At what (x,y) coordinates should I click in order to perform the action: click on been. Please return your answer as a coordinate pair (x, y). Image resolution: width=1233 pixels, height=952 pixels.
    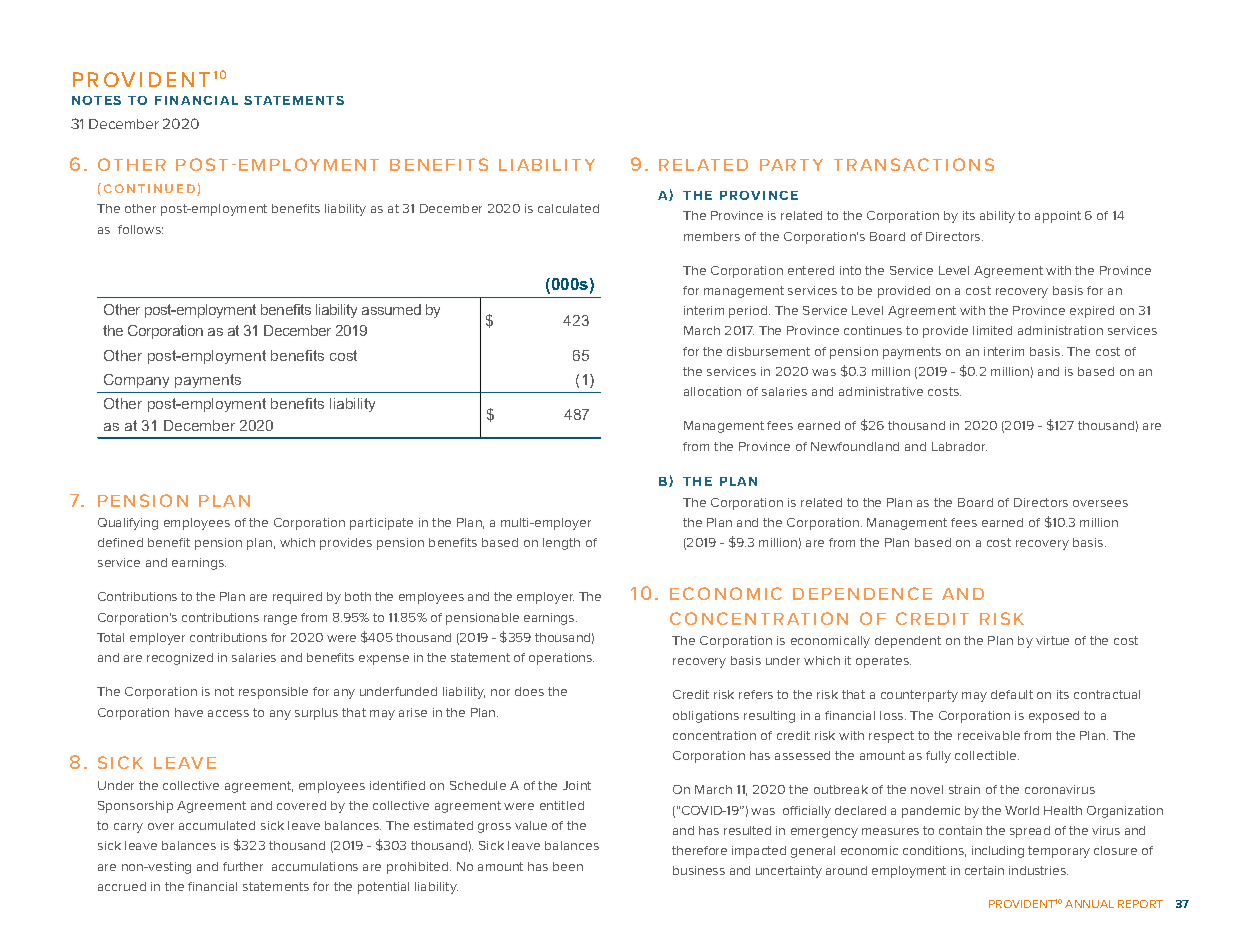
    Looking at the image, I should click on (568, 866).
